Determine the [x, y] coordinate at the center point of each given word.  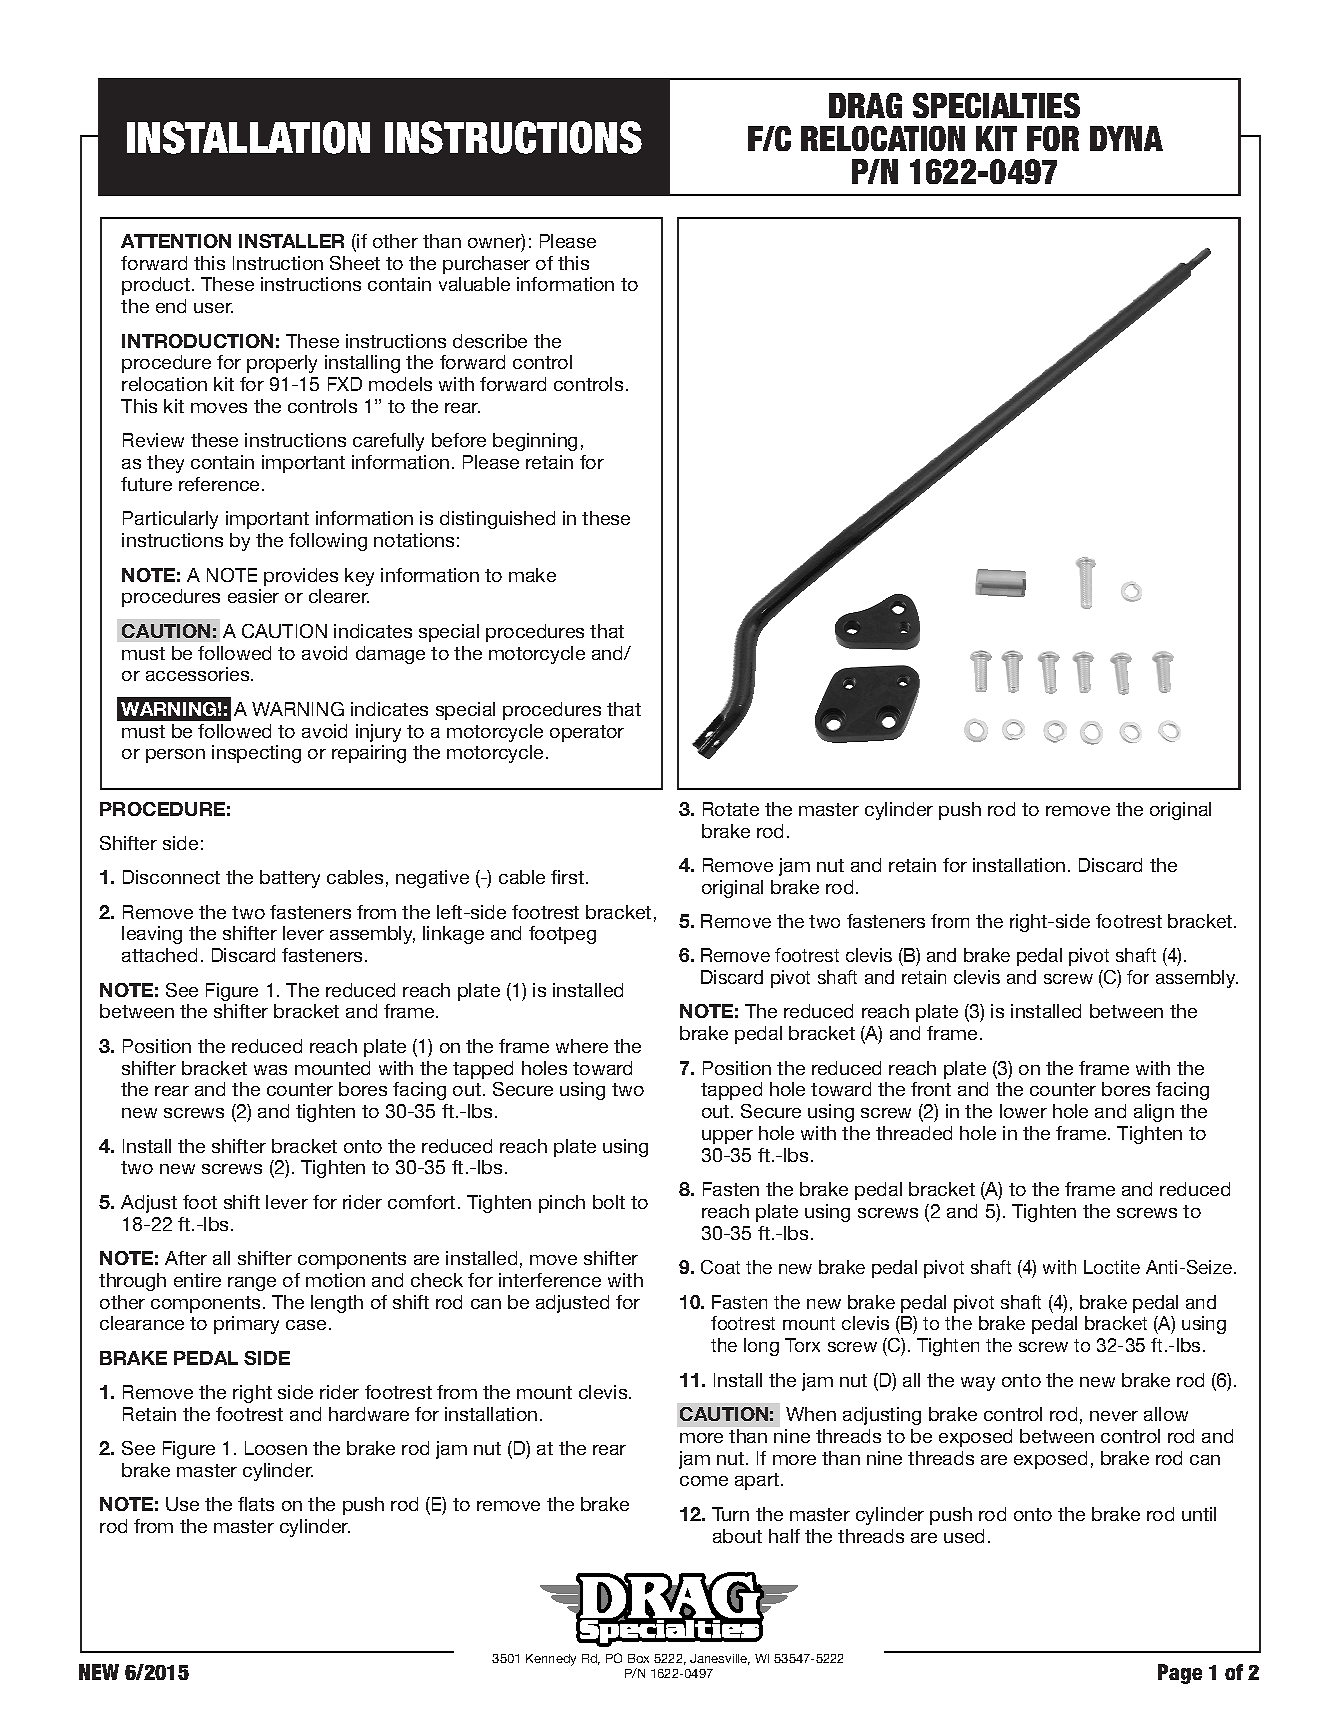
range [252, 1284]
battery [290, 879]
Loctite [1112, 1267]
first [567, 877]
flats [256, 1504]
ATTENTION [176, 241]
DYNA [1126, 138]
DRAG [865, 105]
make [532, 575]
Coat [720, 1267]
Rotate [731, 809]
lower [1023, 1111]
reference [219, 484]
